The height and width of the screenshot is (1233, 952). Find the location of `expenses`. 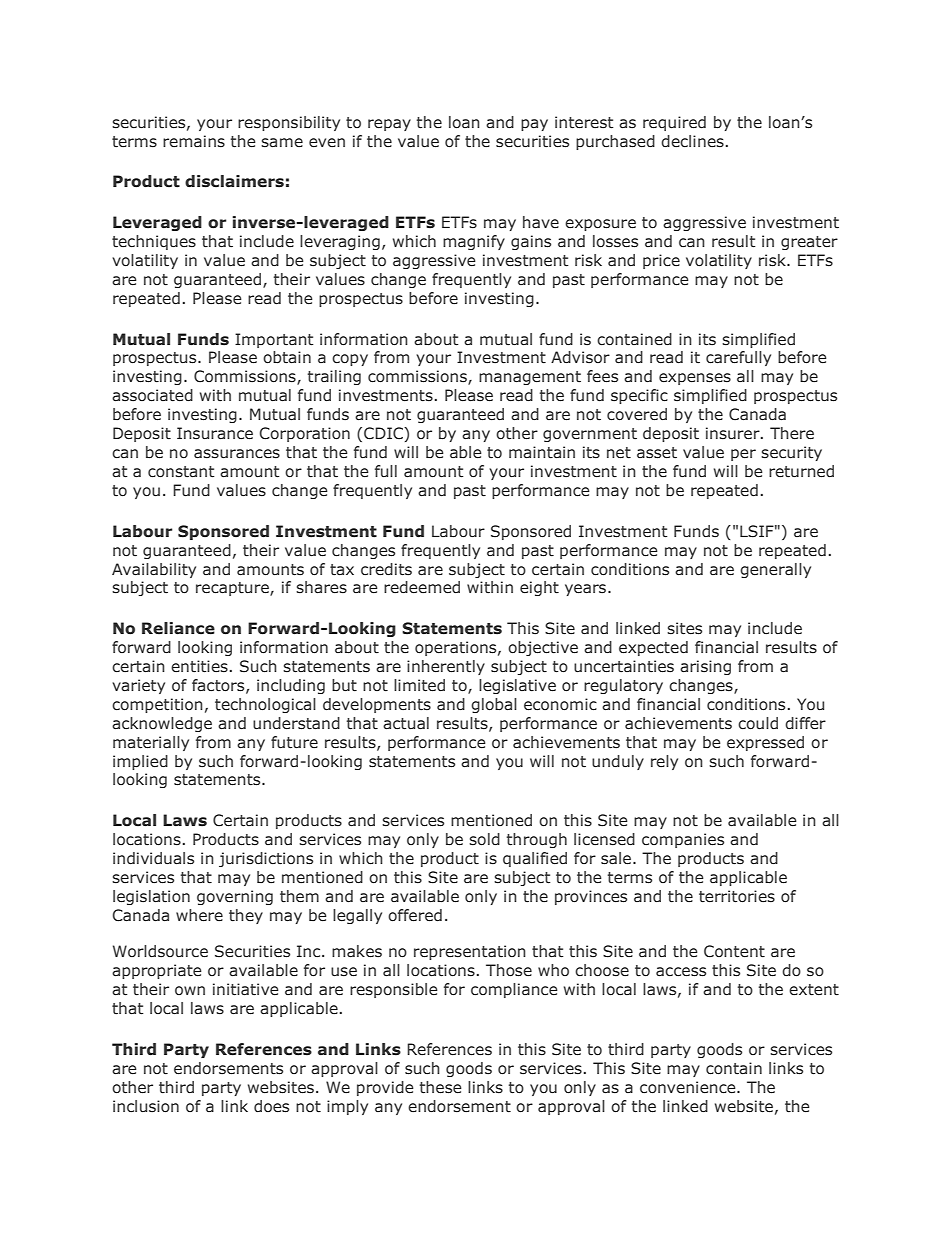

expenses is located at coordinates (695, 379).
